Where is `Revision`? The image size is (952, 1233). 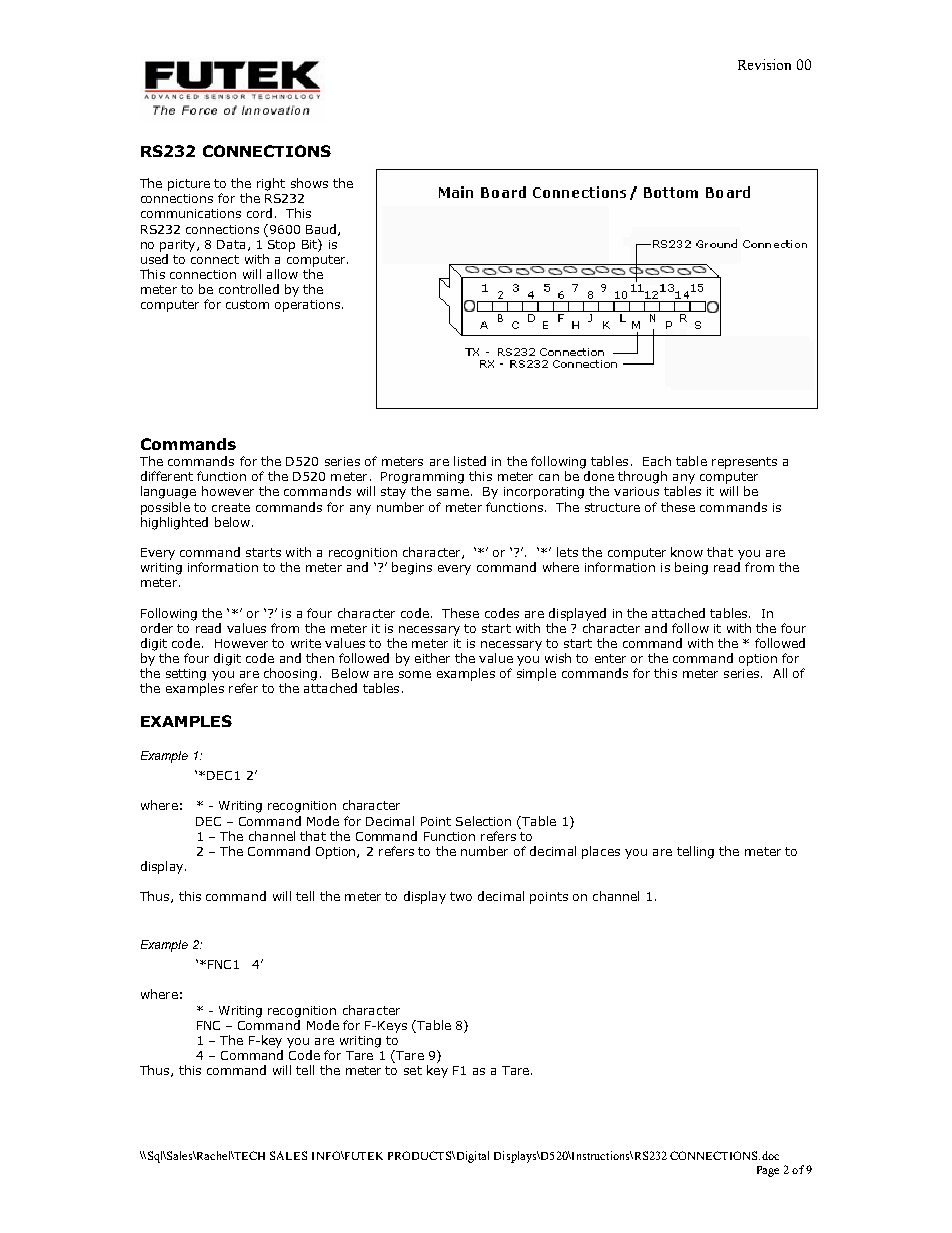
Revision is located at coordinates (764, 64).
